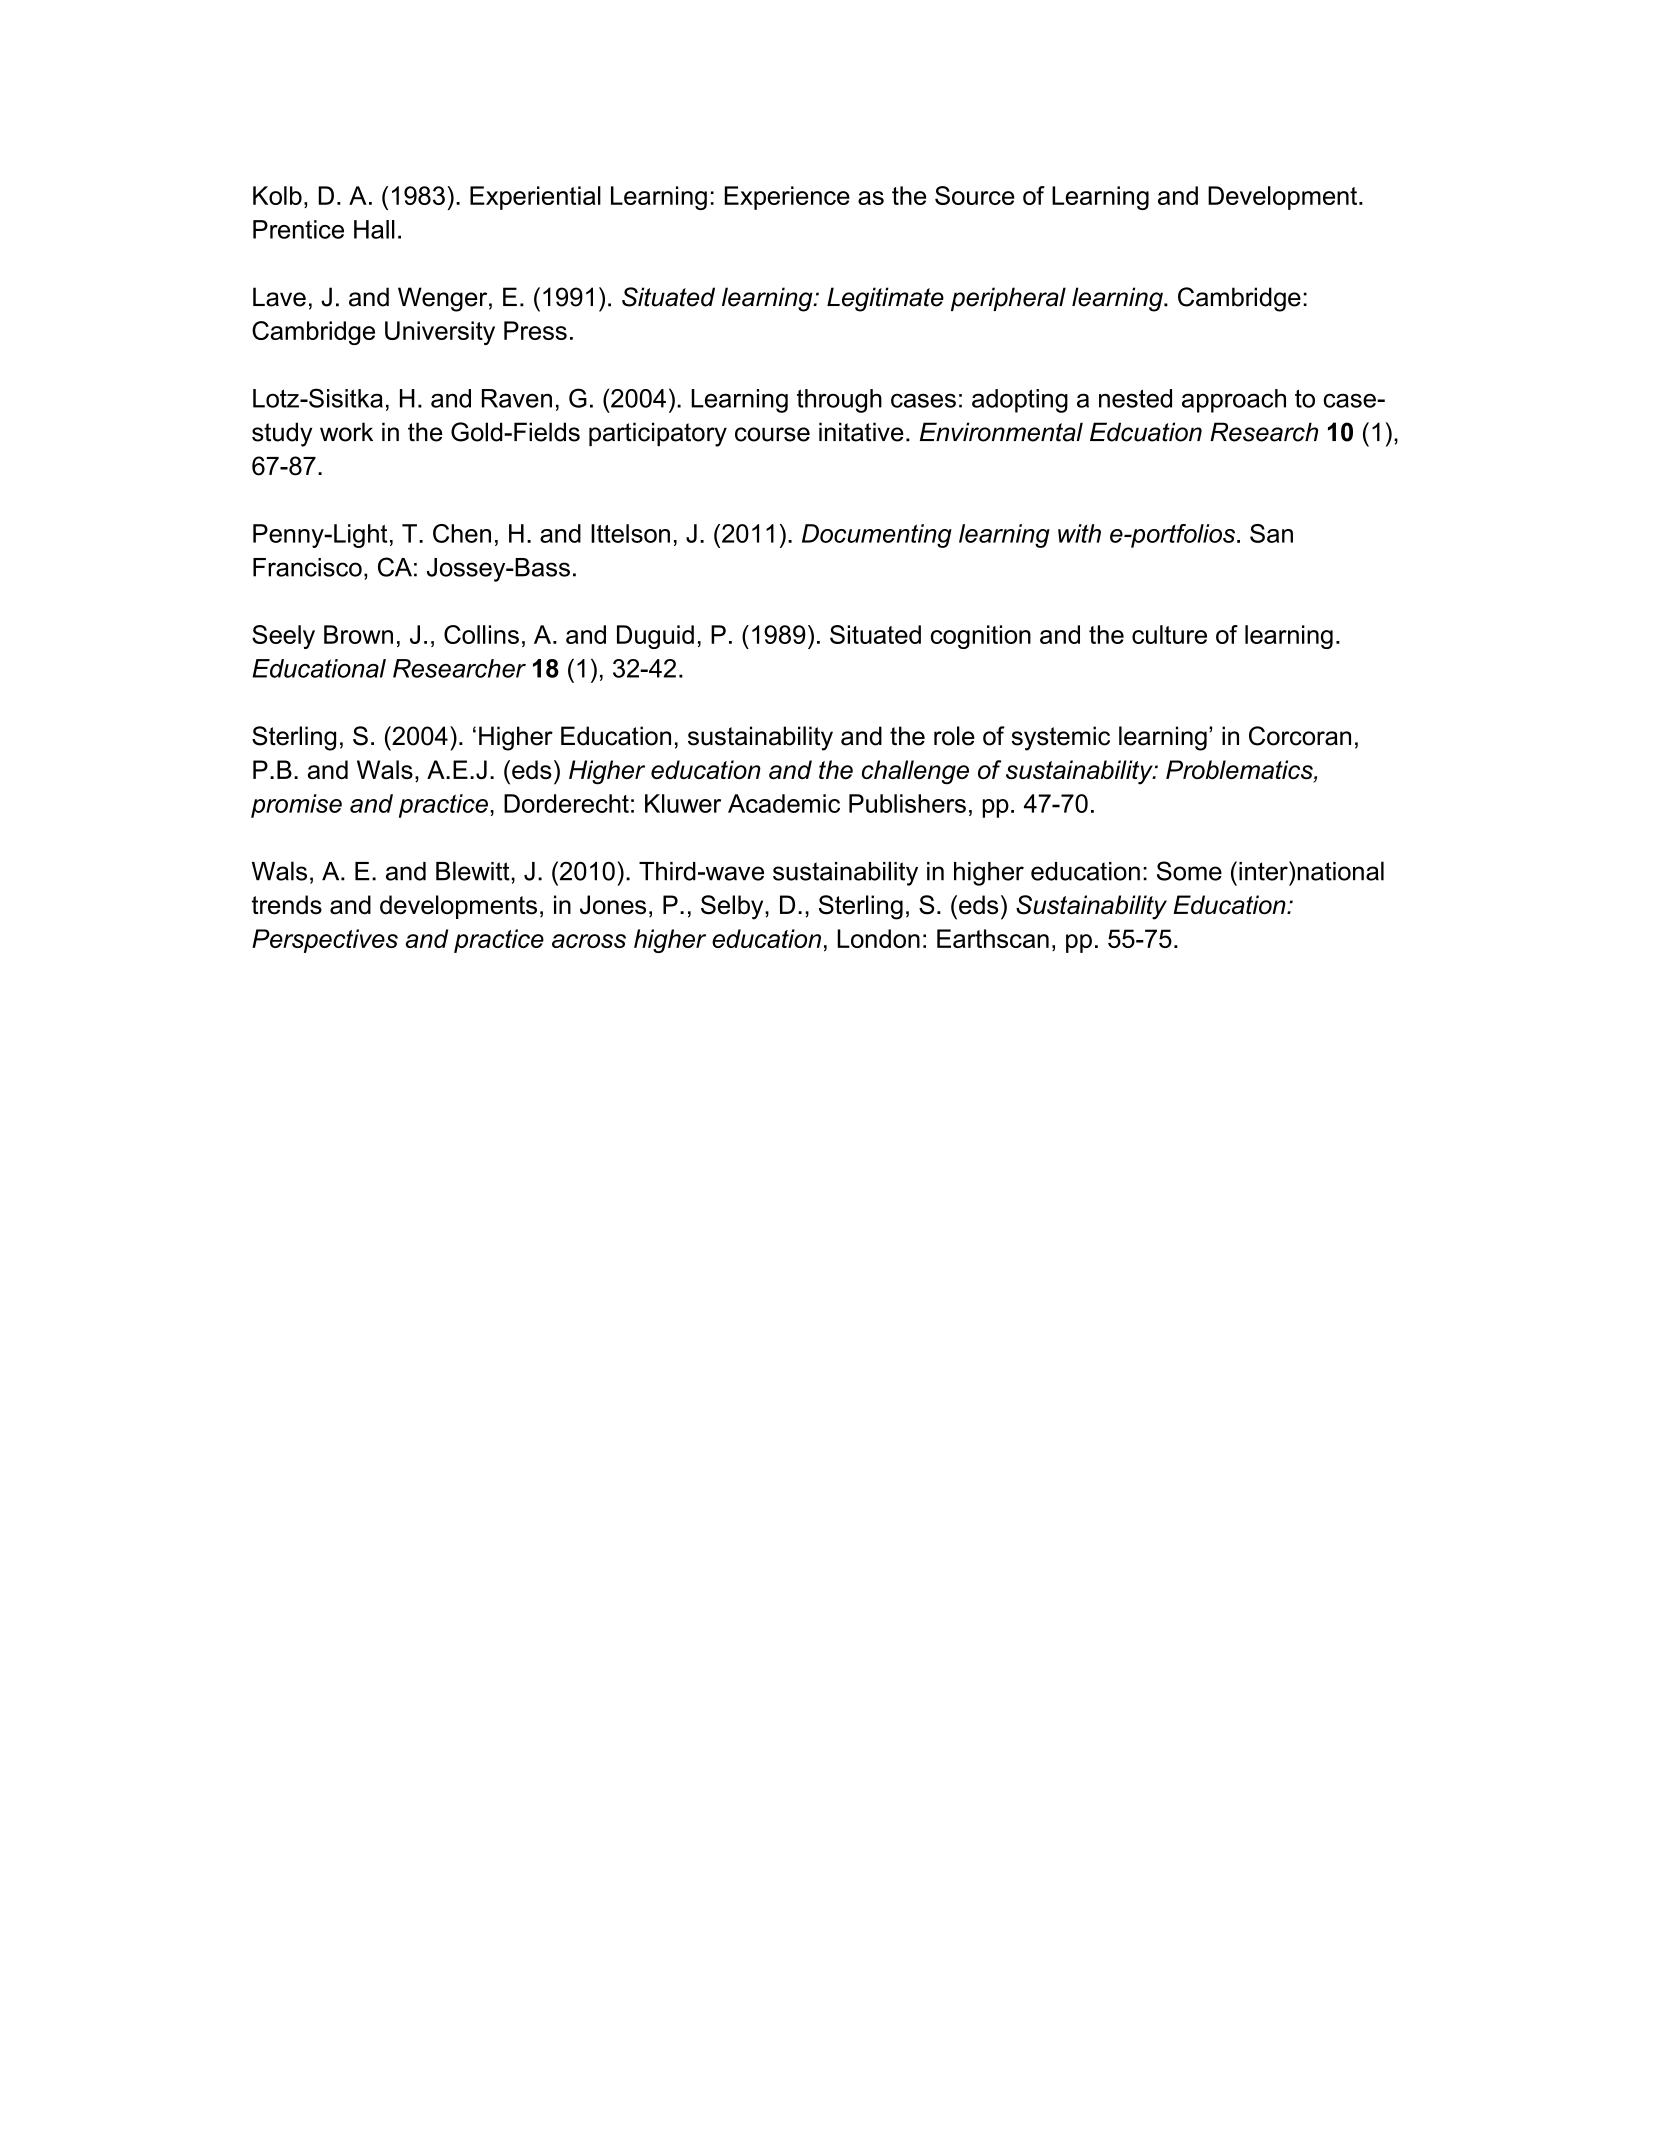 This document has width=1661, height=2150. What do you see at coordinates (975, 195) in the document?
I see `Source` at bounding box center [975, 195].
